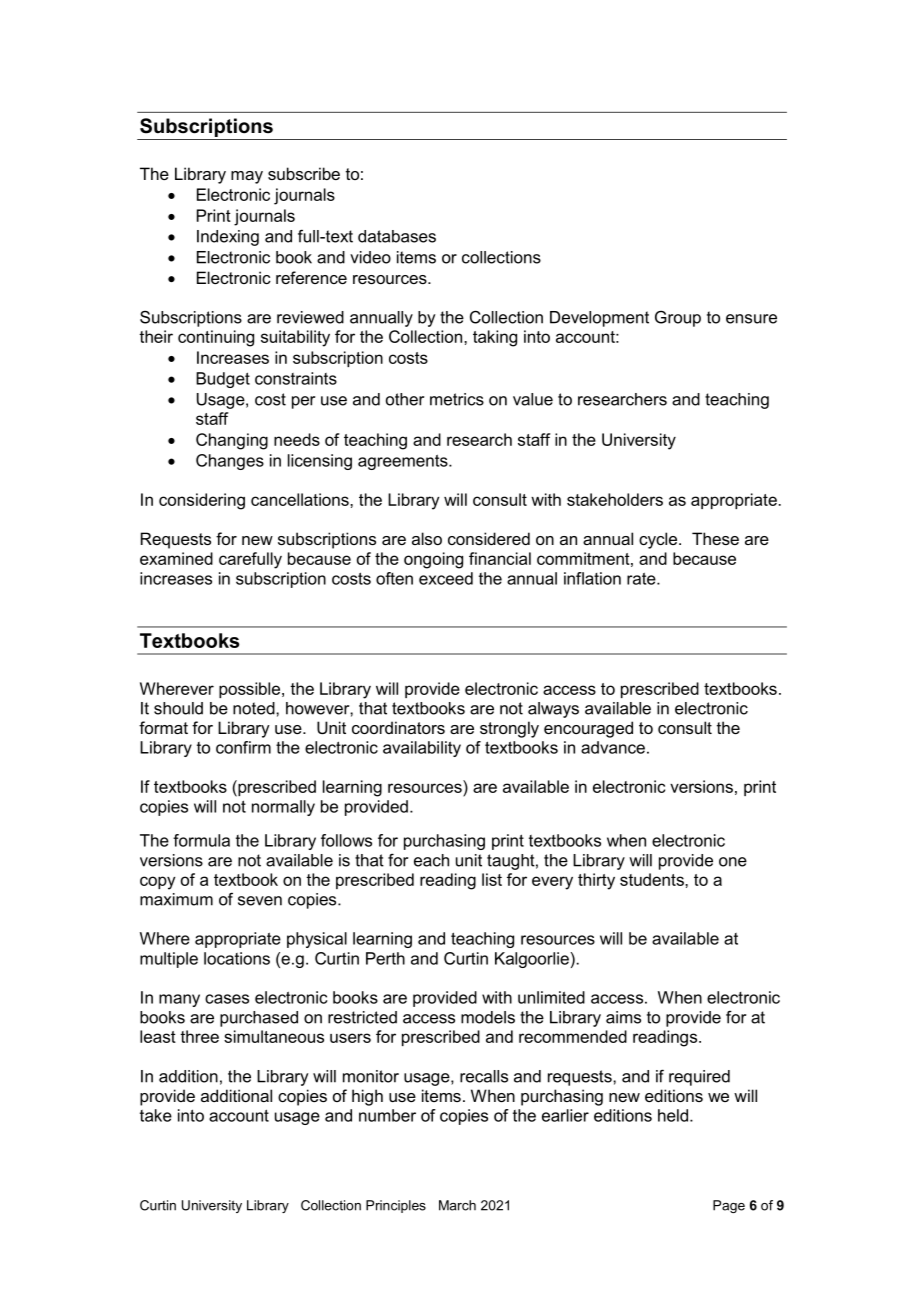 The height and width of the screenshot is (1308, 924). What do you see at coordinates (678, 318) in the screenshot?
I see `Group` at bounding box center [678, 318].
